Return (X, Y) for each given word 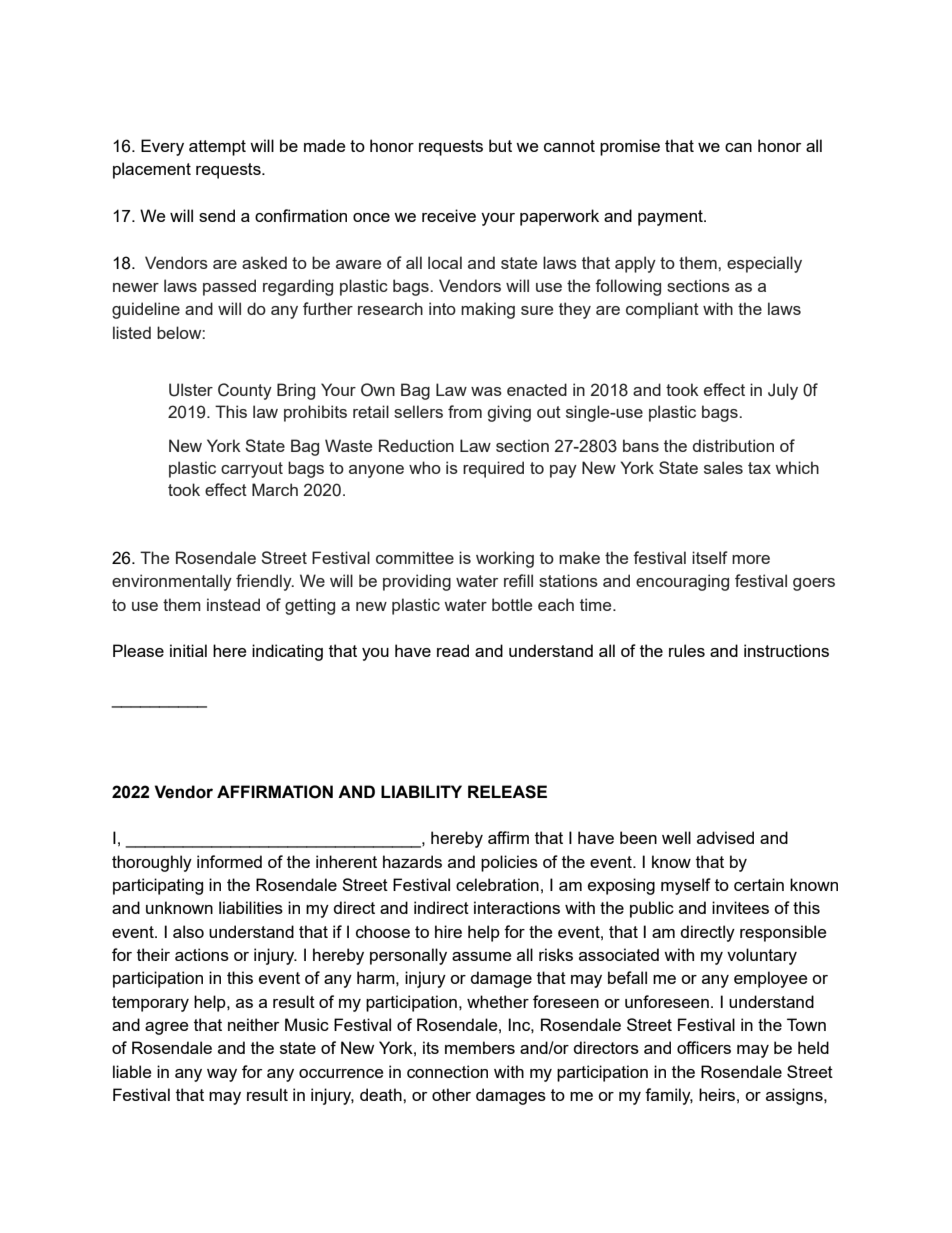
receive (449, 215)
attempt (217, 148)
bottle (512, 604)
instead (233, 604)
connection (447, 1071)
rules (687, 650)
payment (671, 218)
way (222, 1075)
